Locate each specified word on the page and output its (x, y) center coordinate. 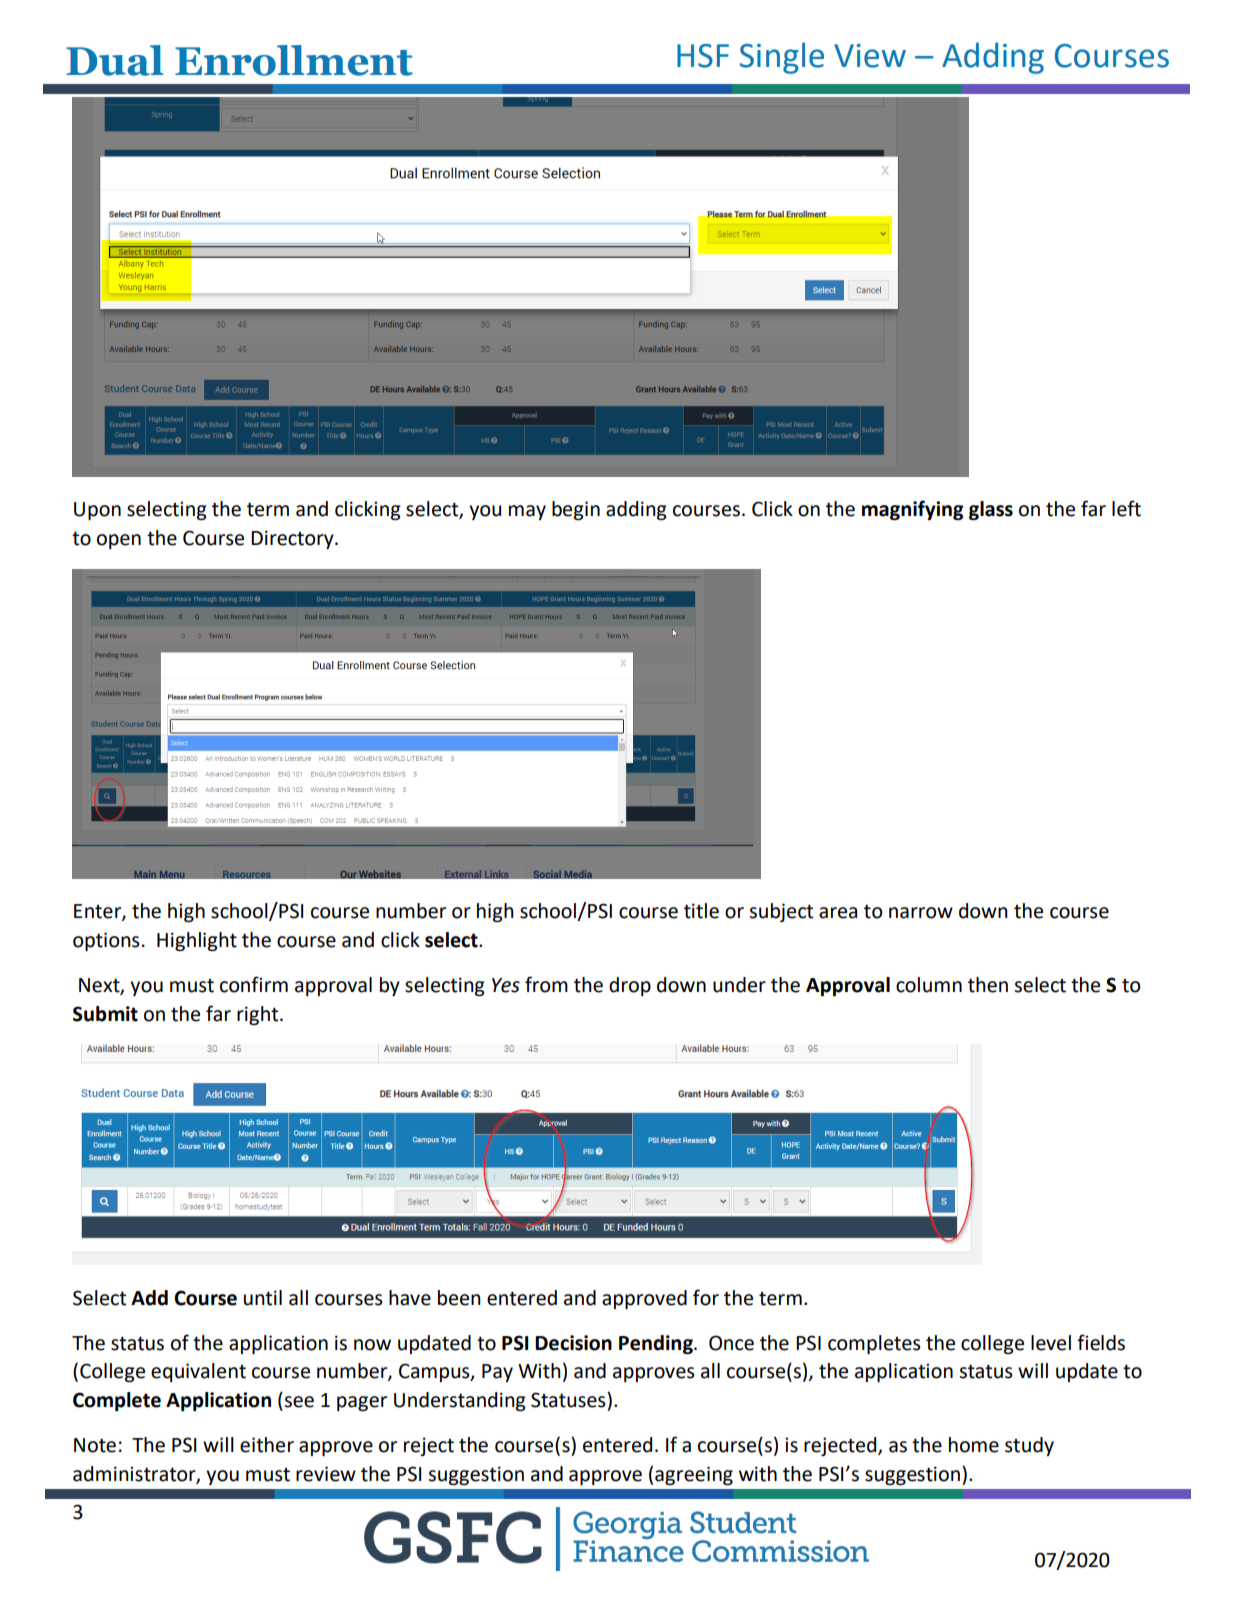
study (1029, 1446)
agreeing (694, 1475)
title (701, 911)
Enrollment (294, 60)
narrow (921, 913)
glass (991, 510)
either (267, 1445)
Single (782, 58)
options (106, 941)
